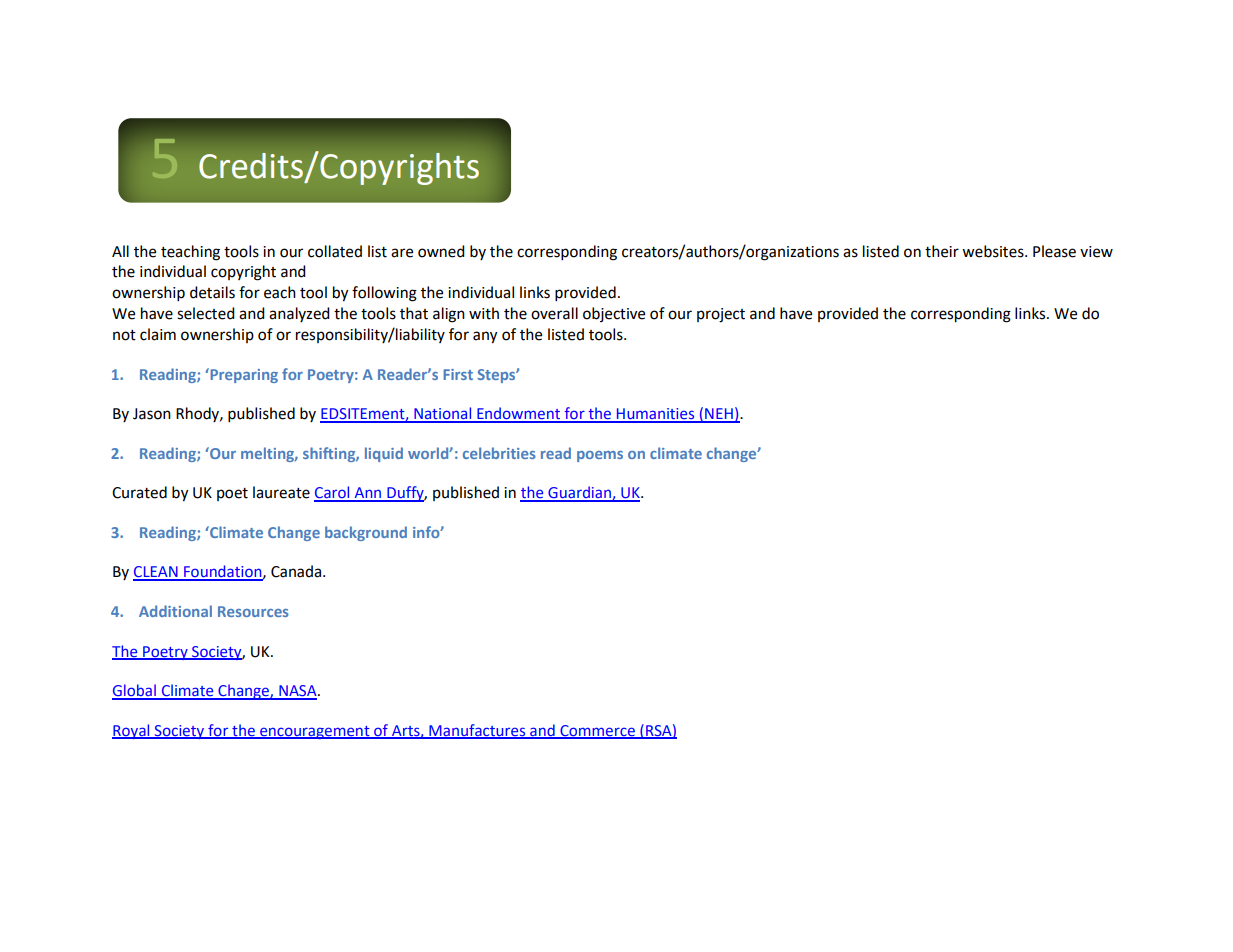  Describe the element at coordinates (297, 571) in the document. I see `Canada` at that location.
